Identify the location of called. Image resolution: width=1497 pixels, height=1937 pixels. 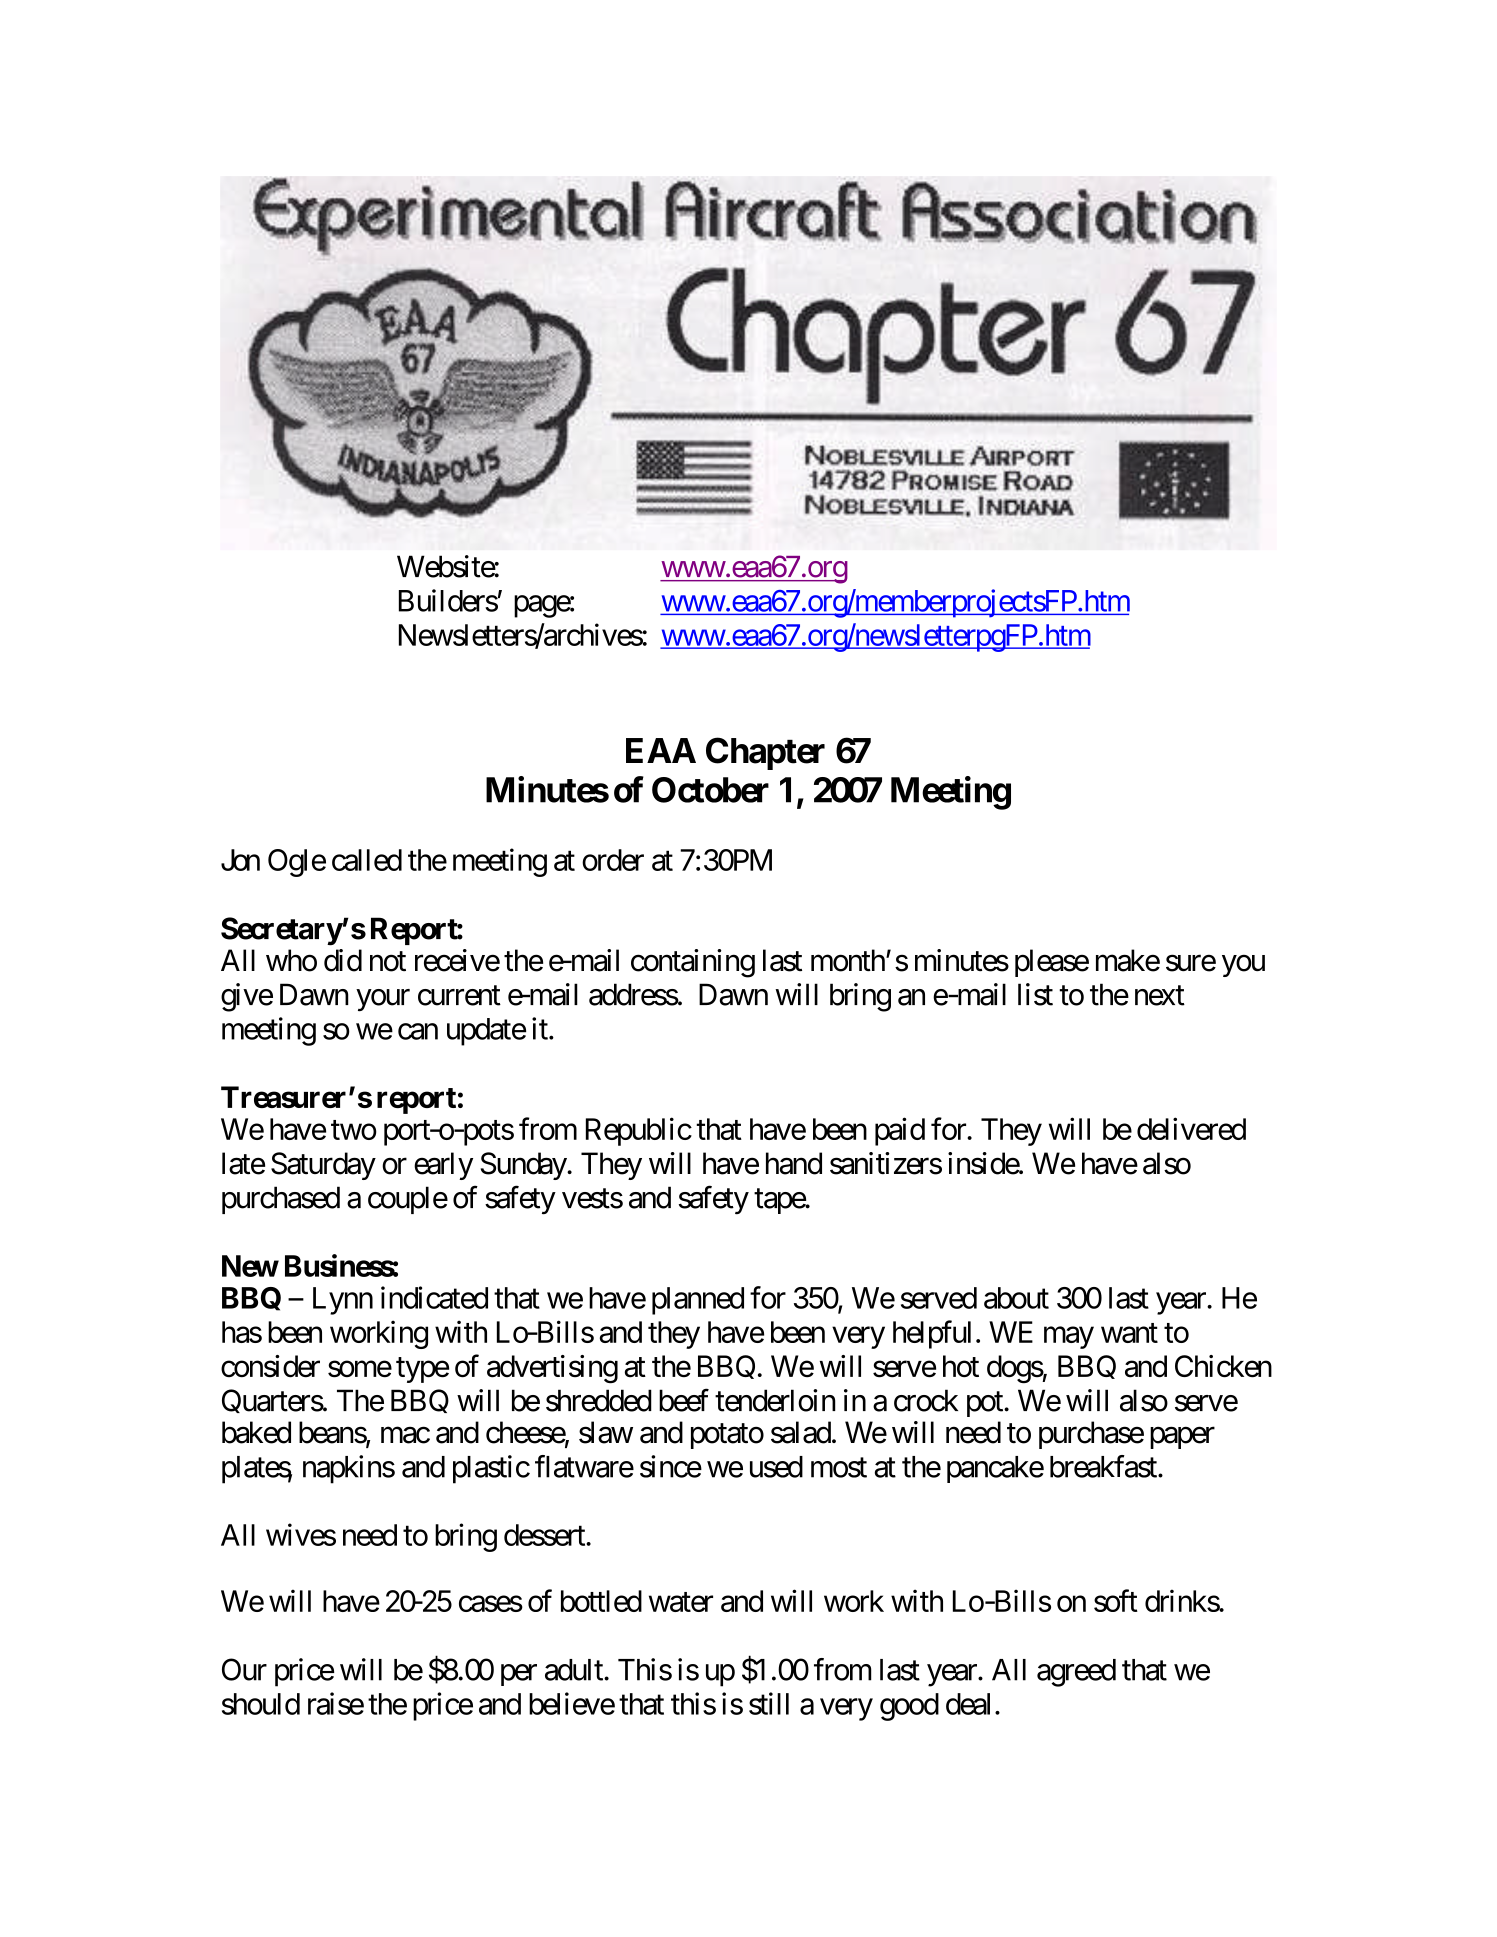
(367, 860).
